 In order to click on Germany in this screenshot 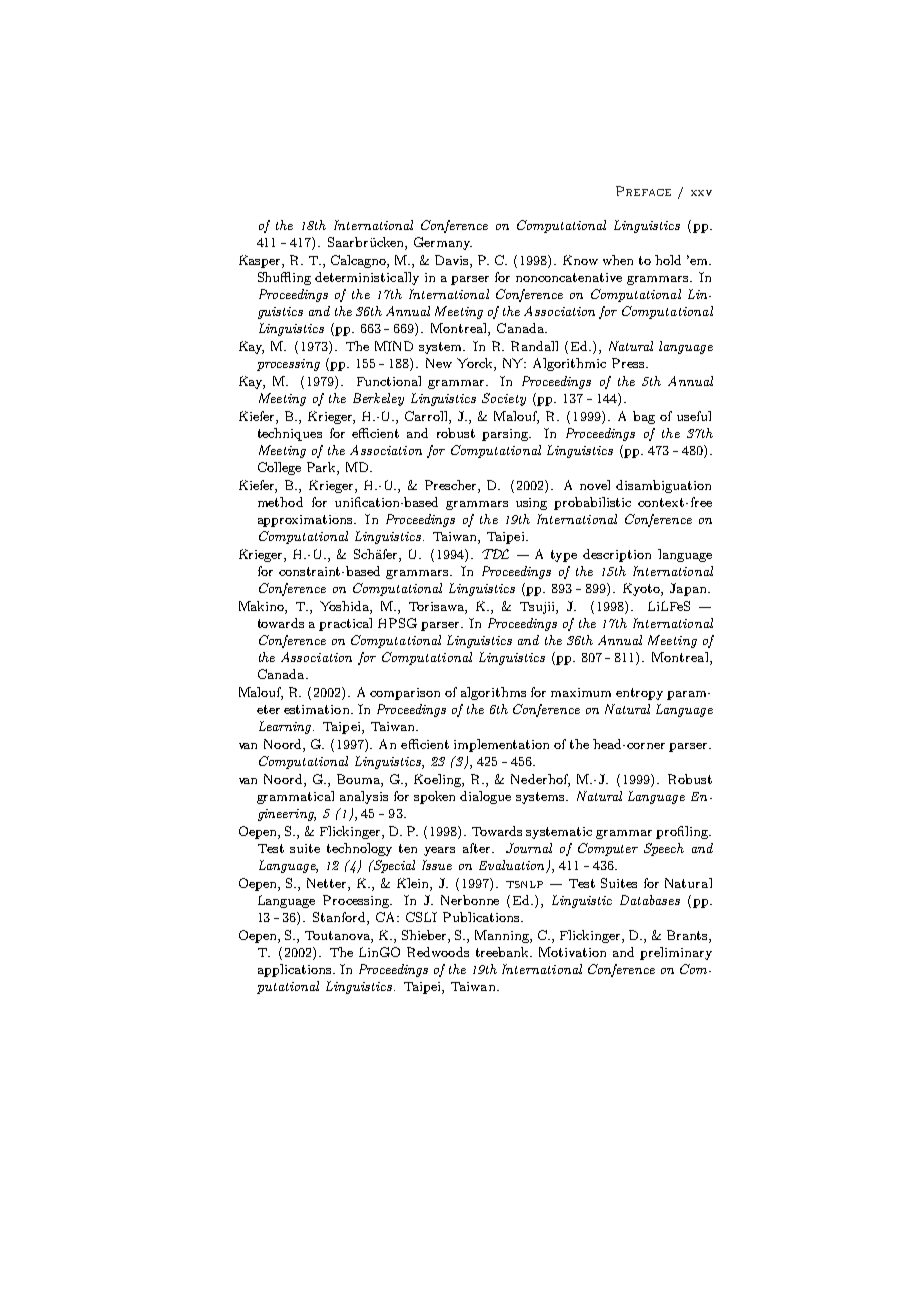, I will do `click(443, 243)`.
